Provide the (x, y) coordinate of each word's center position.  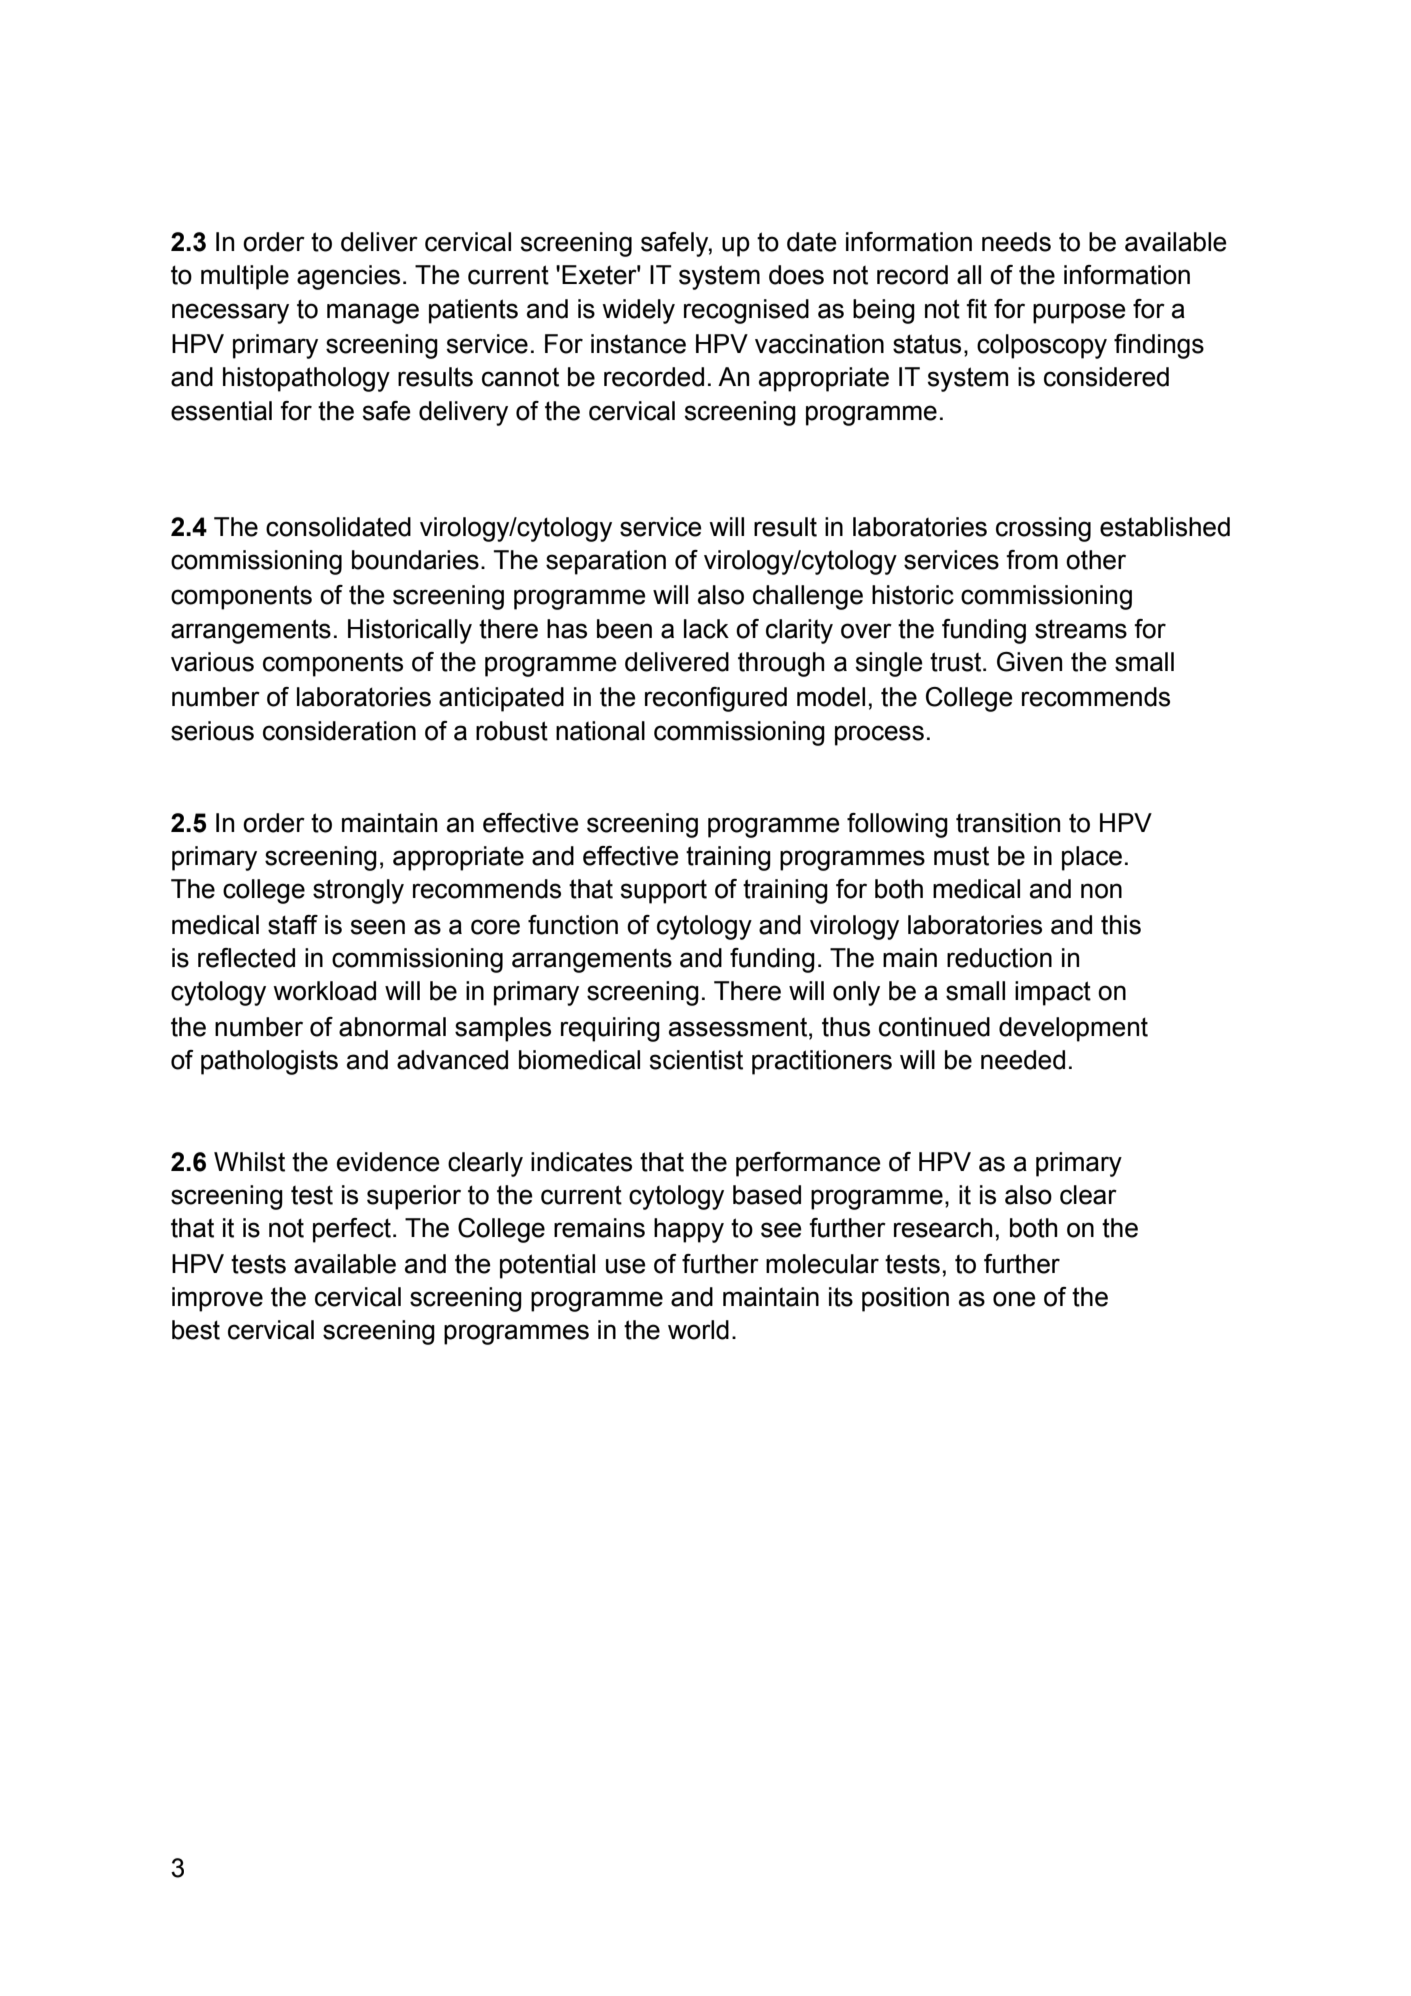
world (698, 1330)
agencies (348, 277)
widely (638, 311)
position (905, 1299)
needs (1016, 242)
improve (217, 1299)
